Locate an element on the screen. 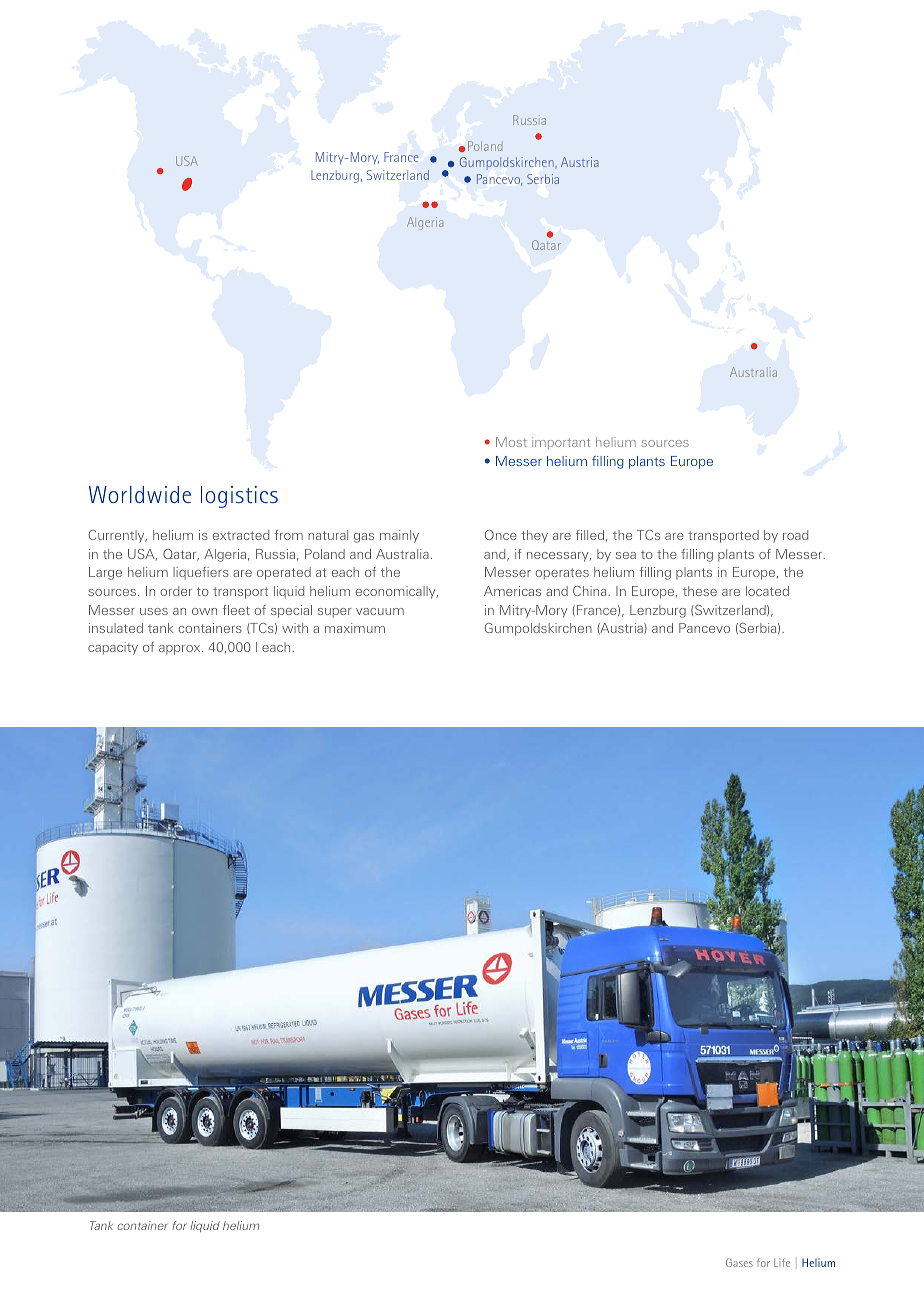  Most is located at coordinates (511, 442).
